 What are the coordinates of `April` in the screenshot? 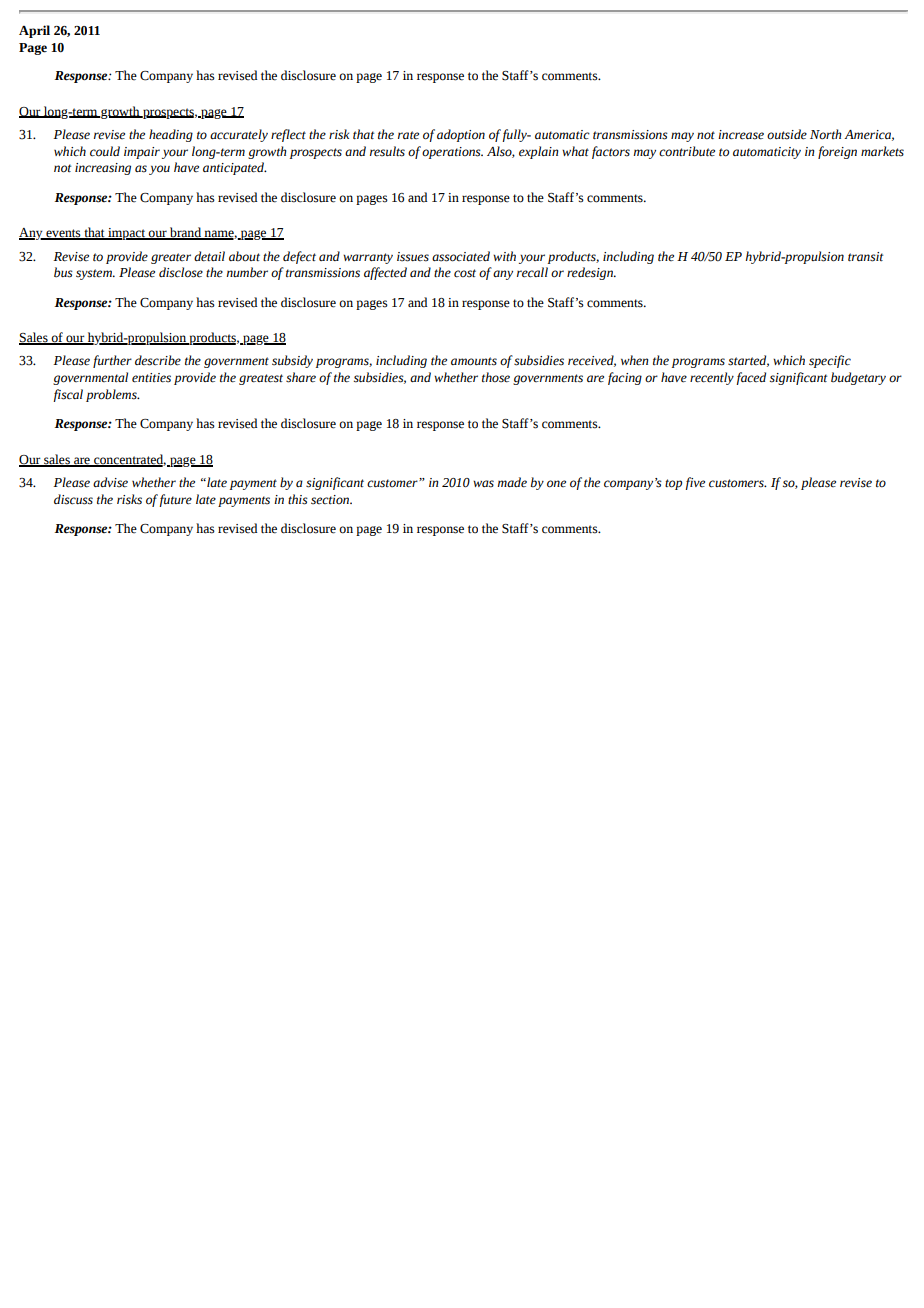 It's located at (34, 31).
